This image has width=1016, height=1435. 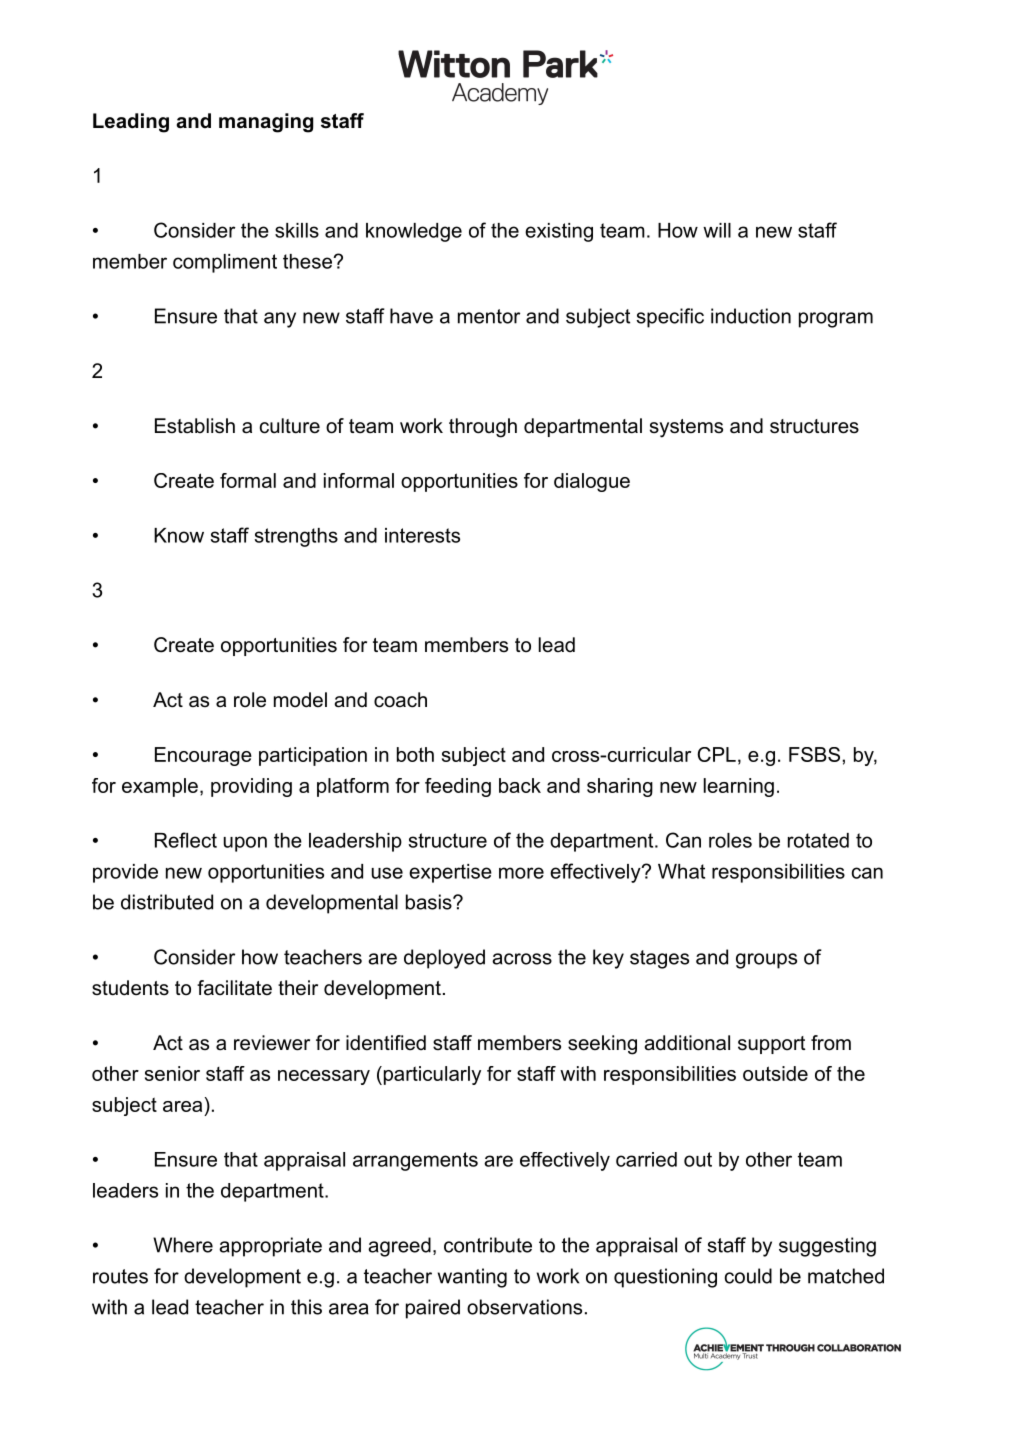 What do you see at coordinates (266, 123) in the image?
I see `managing` at bounding box center [266, 123].
